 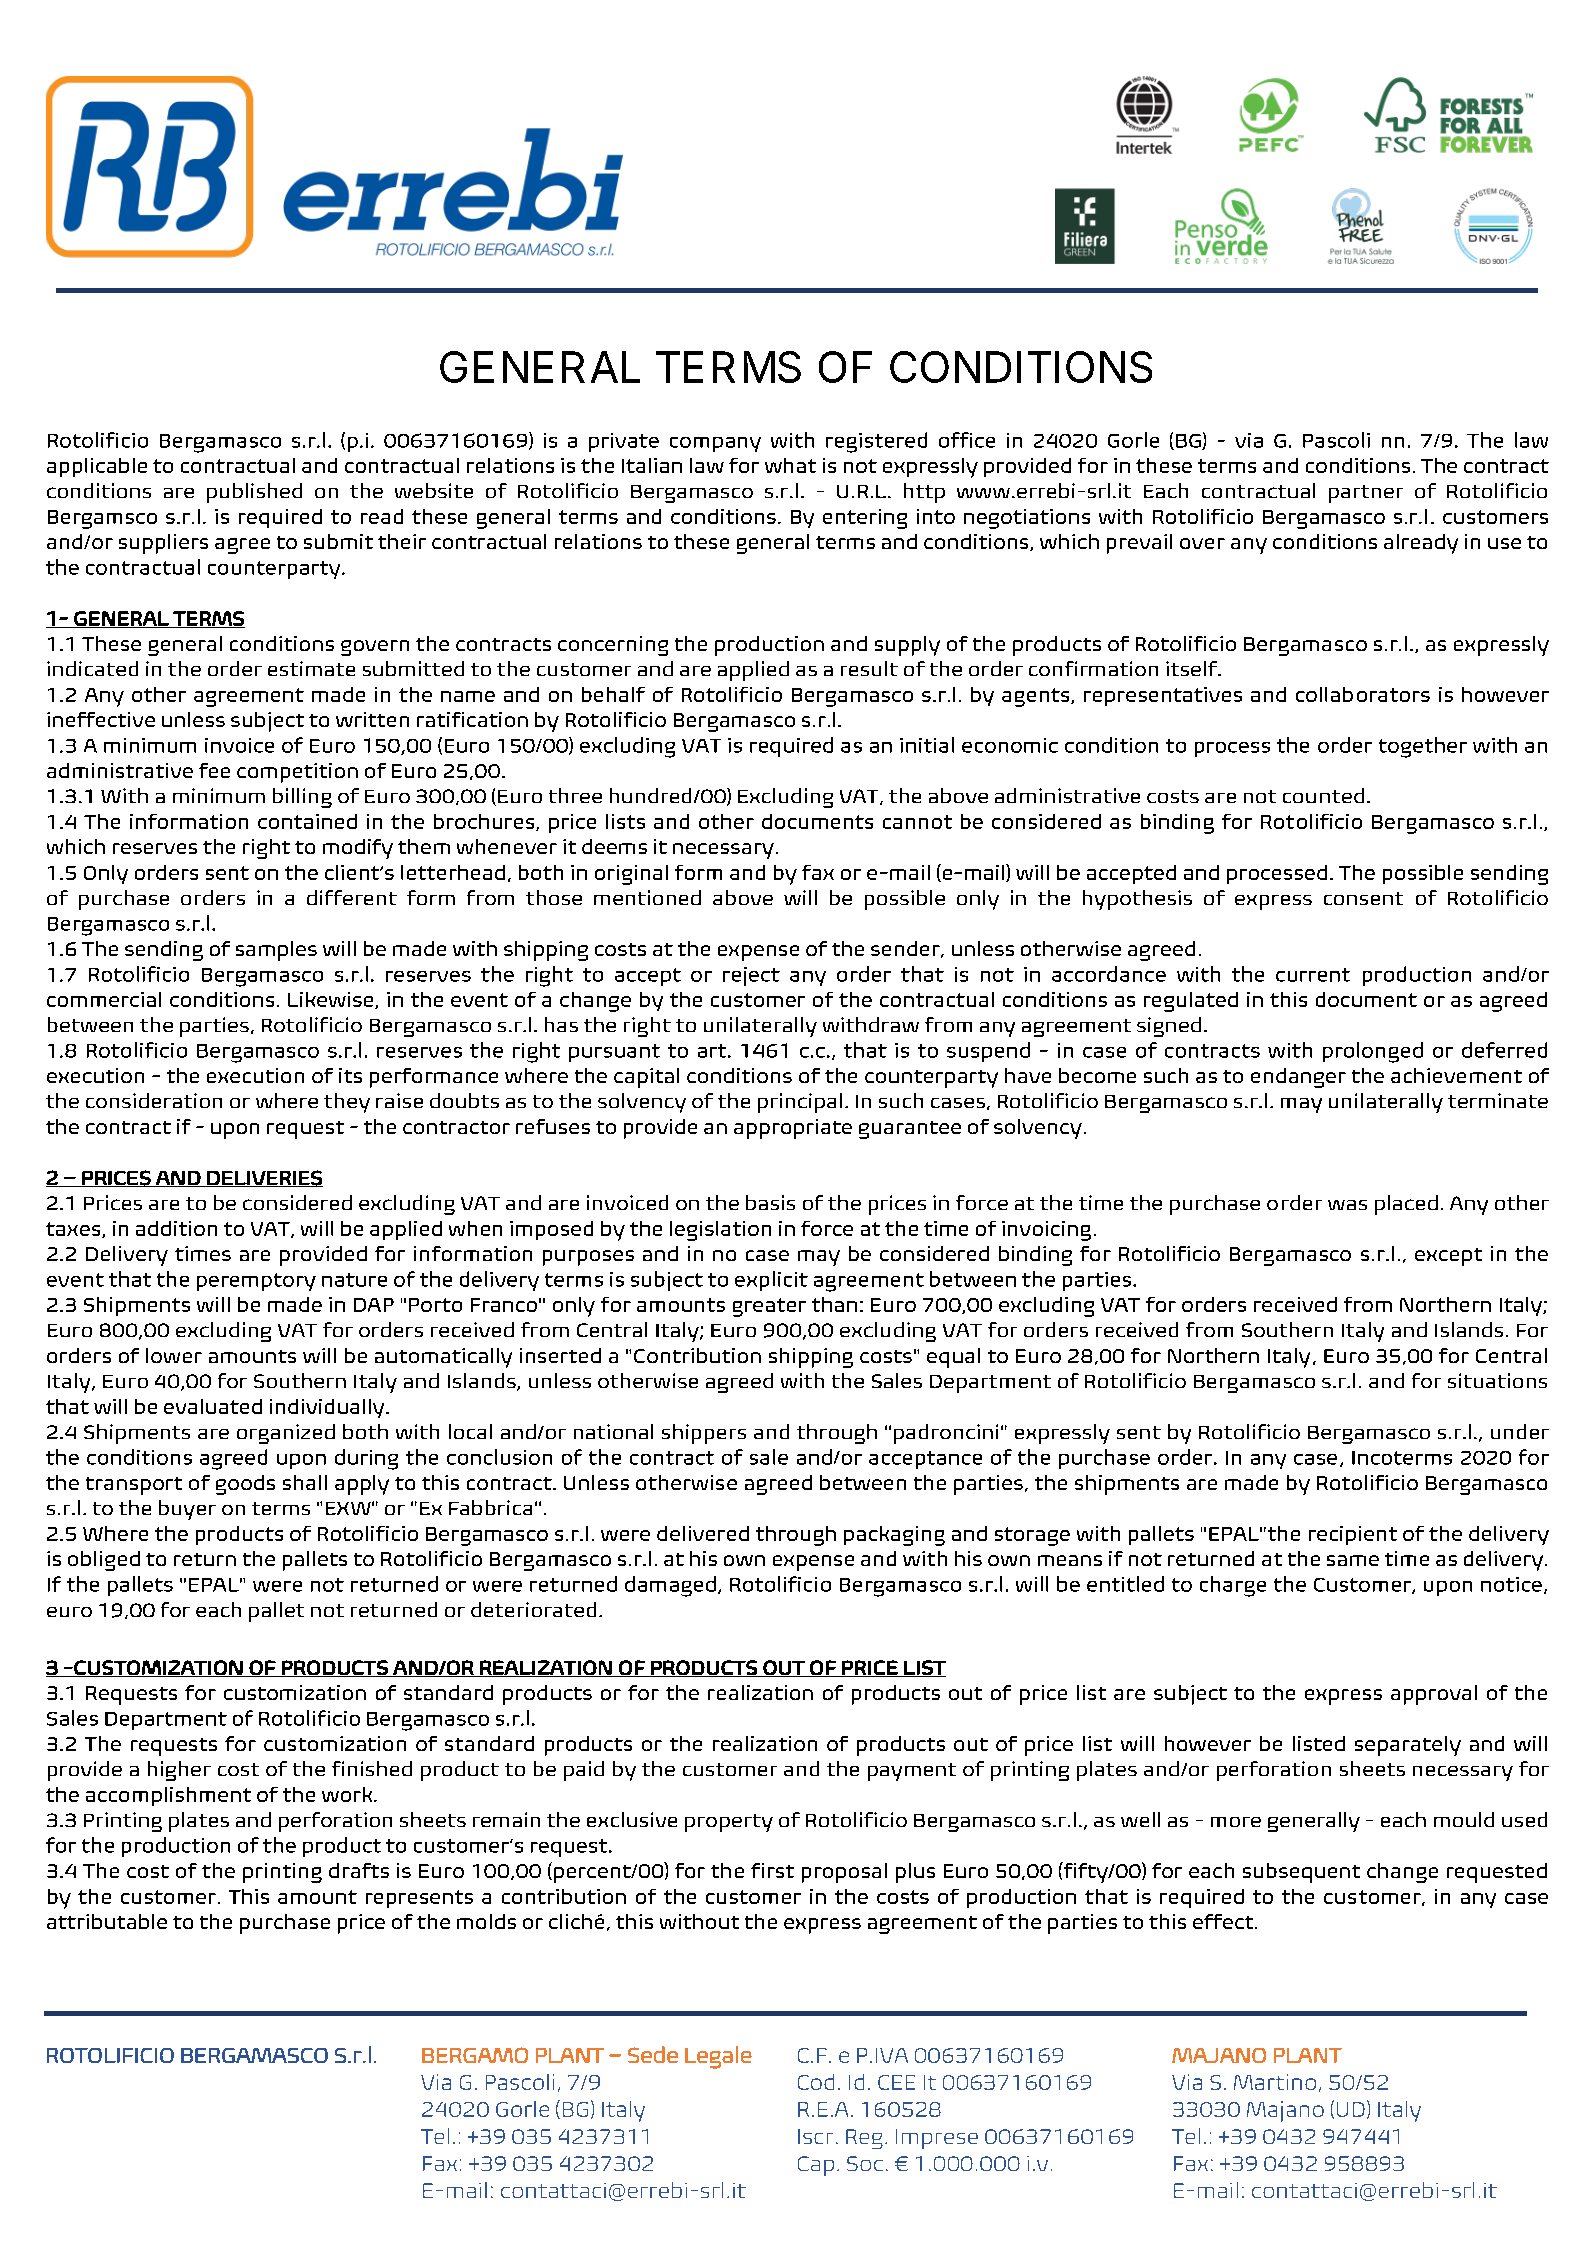 What do you see at coordinates (1313, 975) in the document?
I see `current` at bounding box center [1313, 975].
